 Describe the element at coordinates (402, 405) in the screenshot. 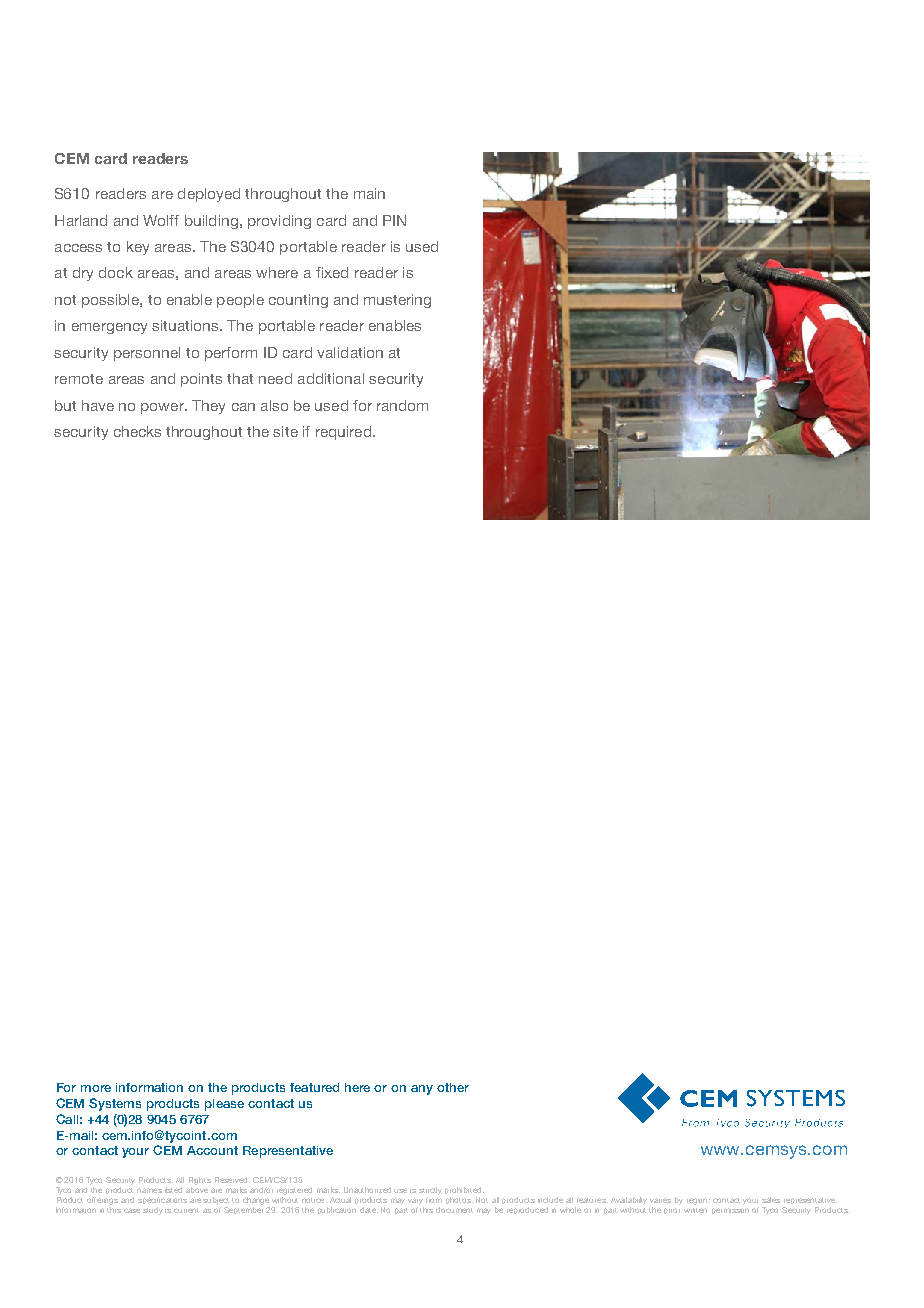

I see `random` at that location.
